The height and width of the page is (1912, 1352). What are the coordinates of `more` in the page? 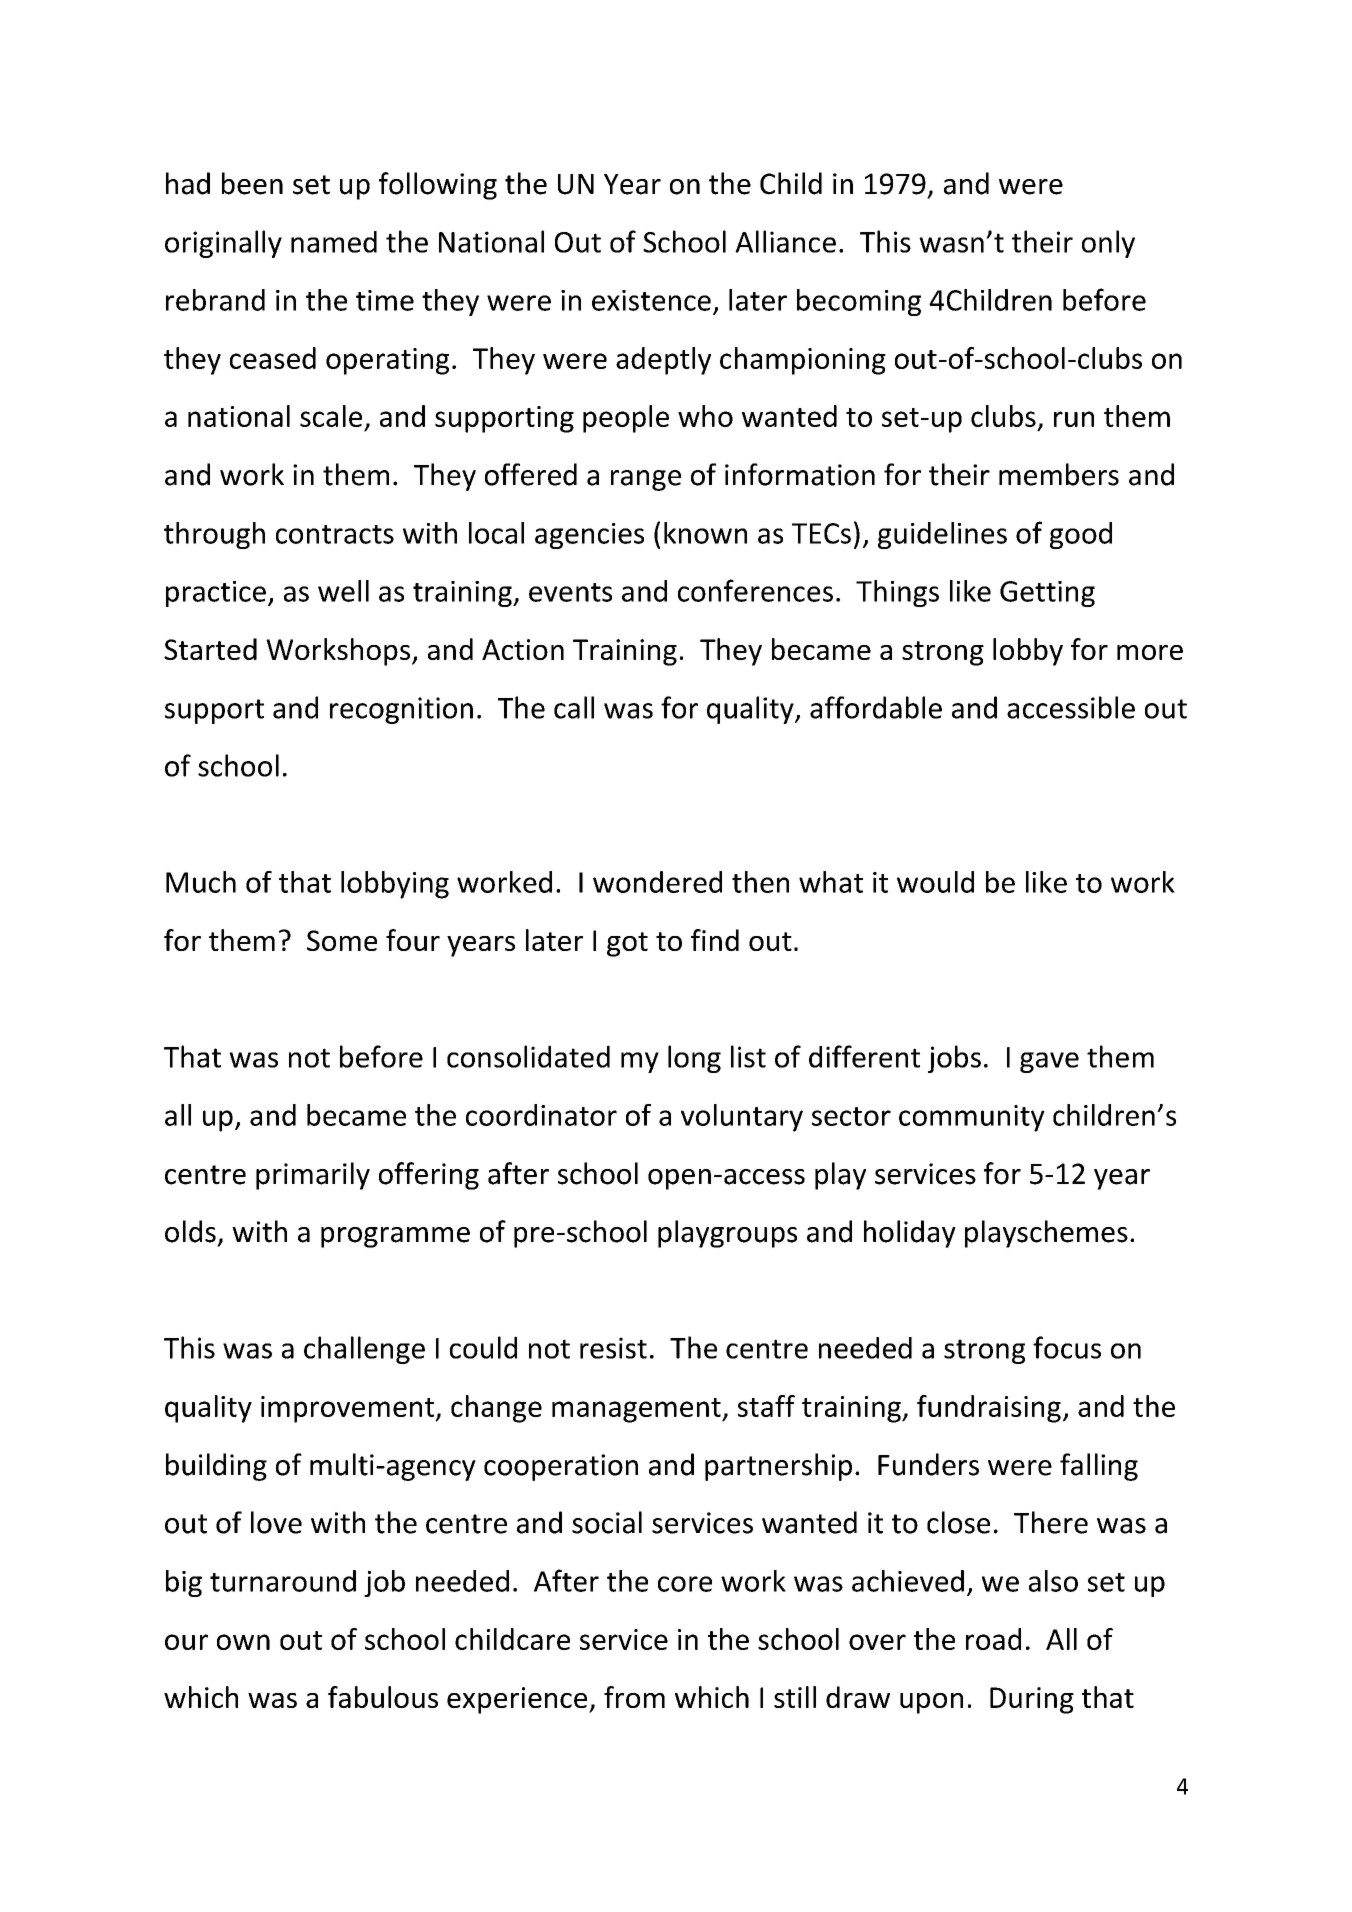 It's located at (1150, 652).
